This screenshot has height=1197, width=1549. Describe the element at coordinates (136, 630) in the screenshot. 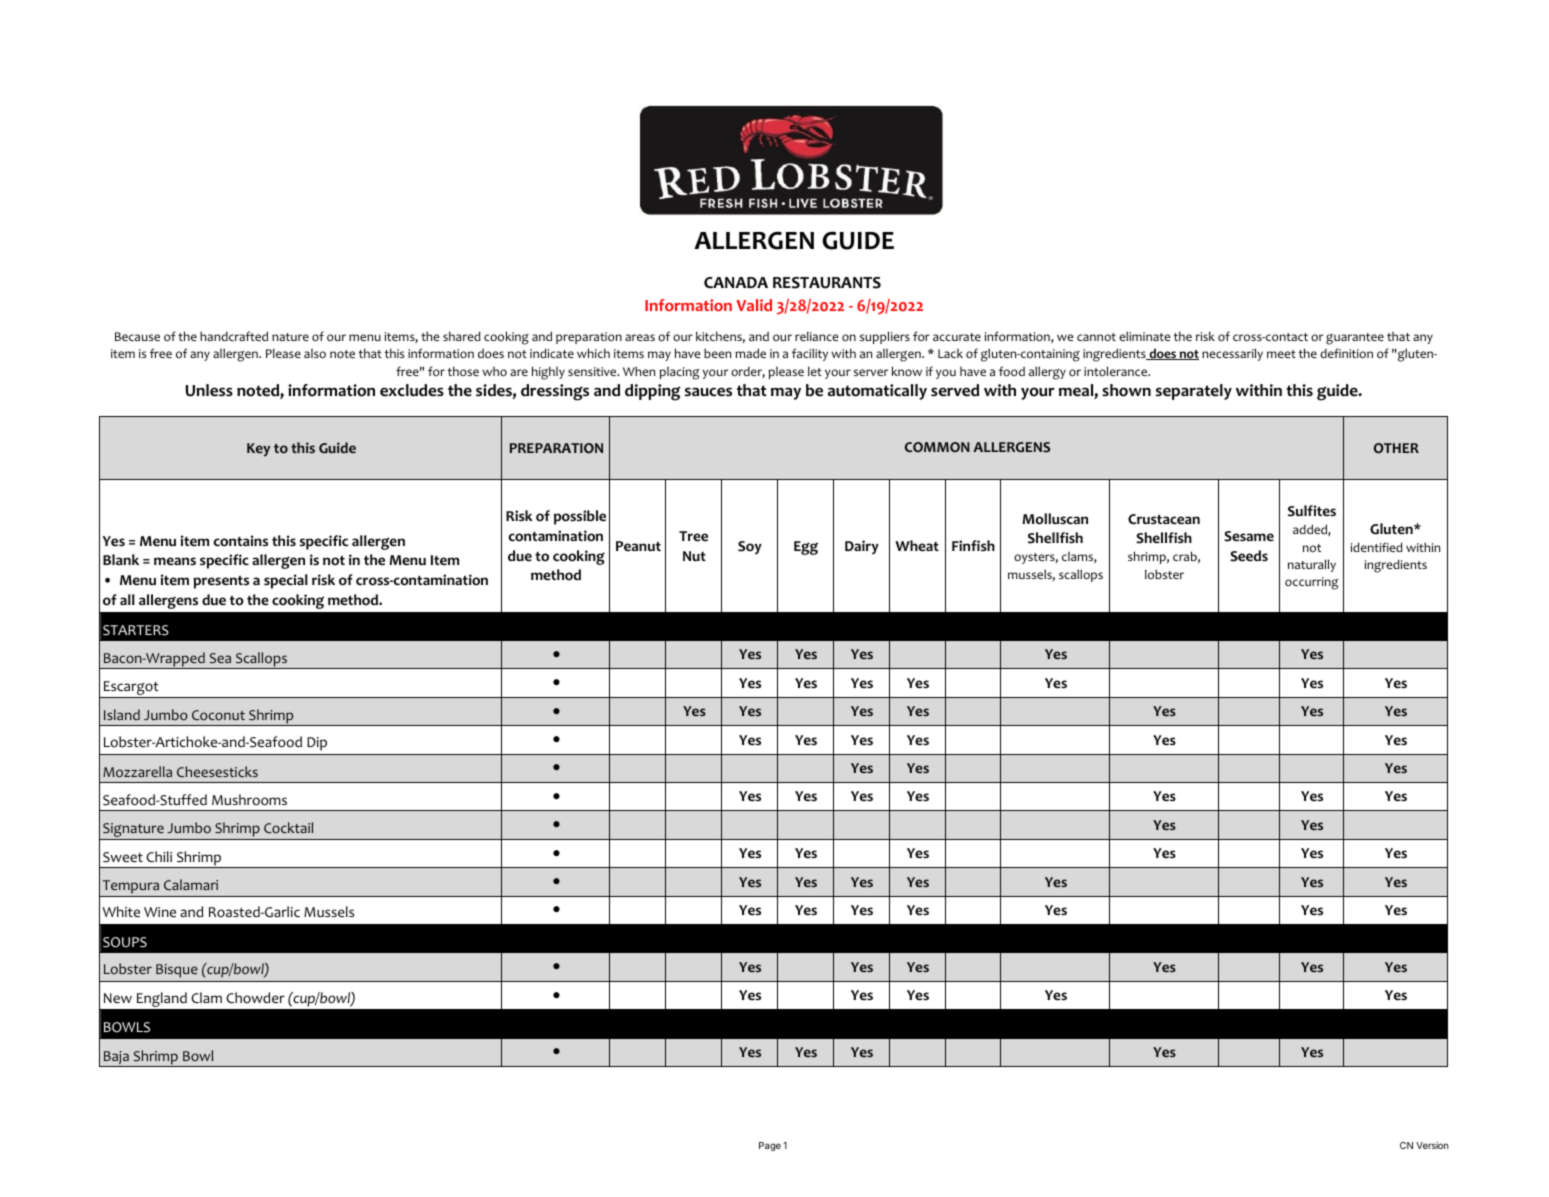

I see `STARTERS` at that location.
